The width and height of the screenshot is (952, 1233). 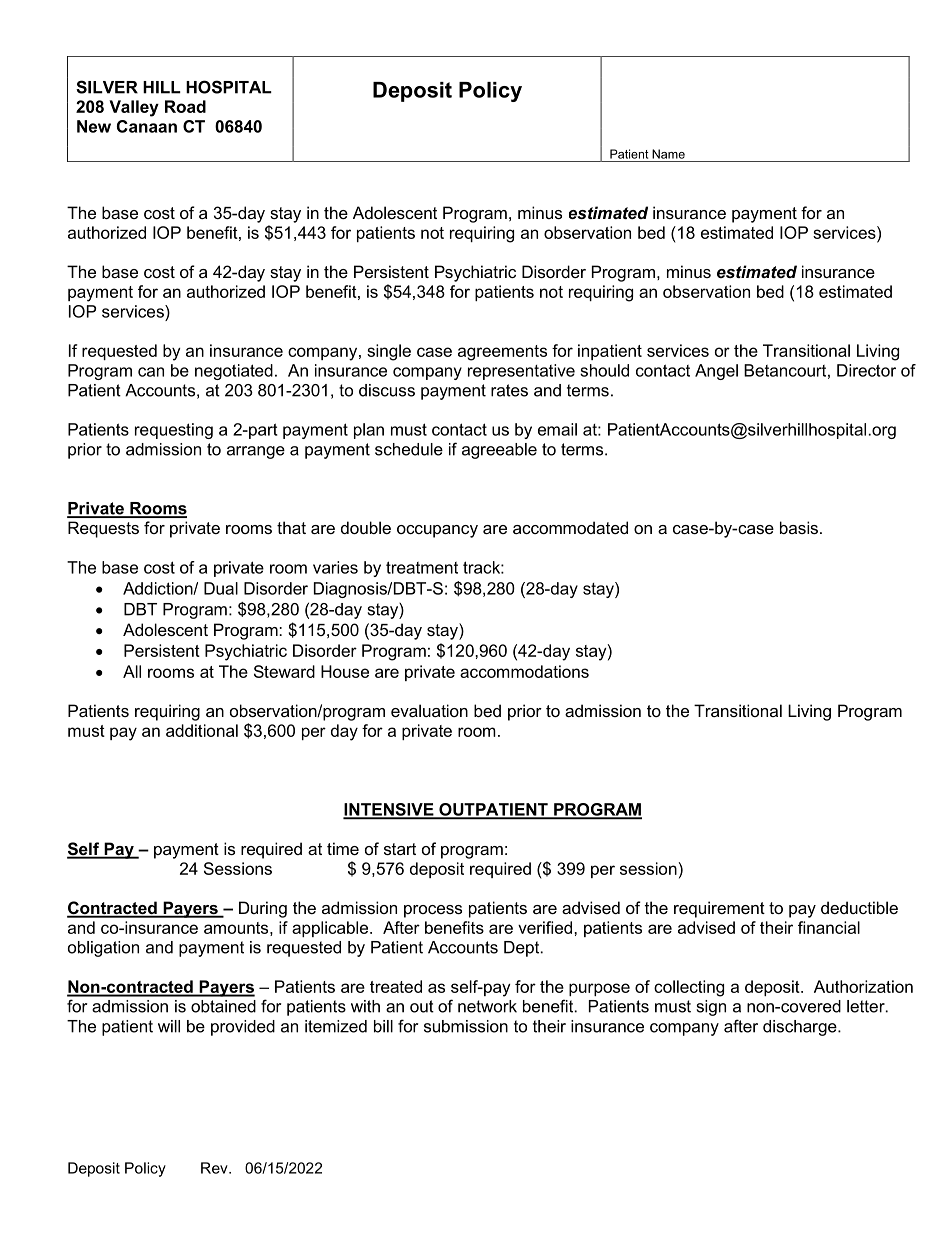 What do you see at coordinates (719, 909) in the screenshot?
I see `requirement` at bounding box center [719, 909].
